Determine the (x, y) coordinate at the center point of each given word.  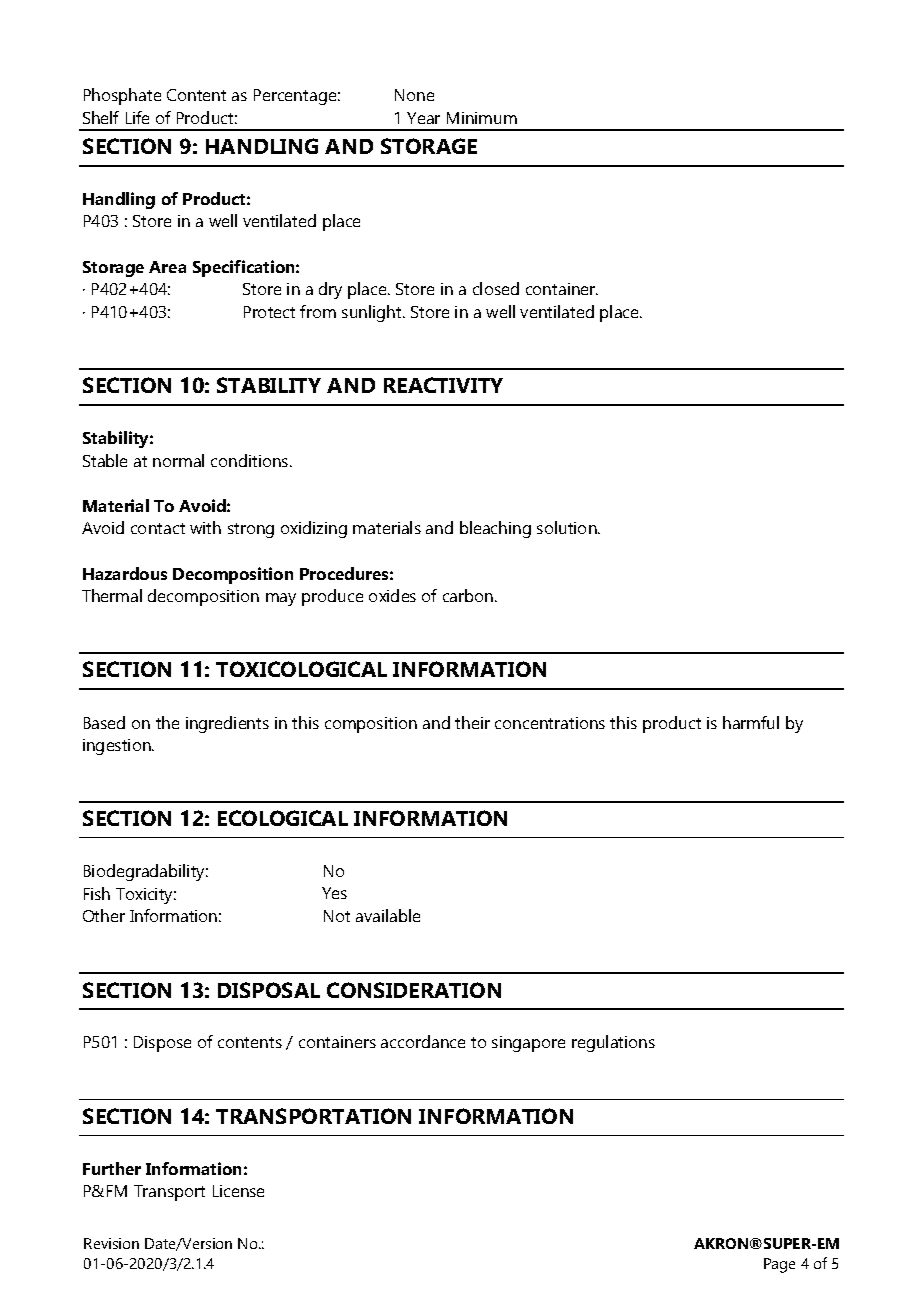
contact (158, 528)
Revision (111, 1243)
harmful (751, 722)
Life (137, 117)
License (238, 1191)
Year (423, 118)
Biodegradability (146, 872)
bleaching (495, 529)
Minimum (482, 118)
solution (568, 527)
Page (779, 1265)
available (388, 915)
